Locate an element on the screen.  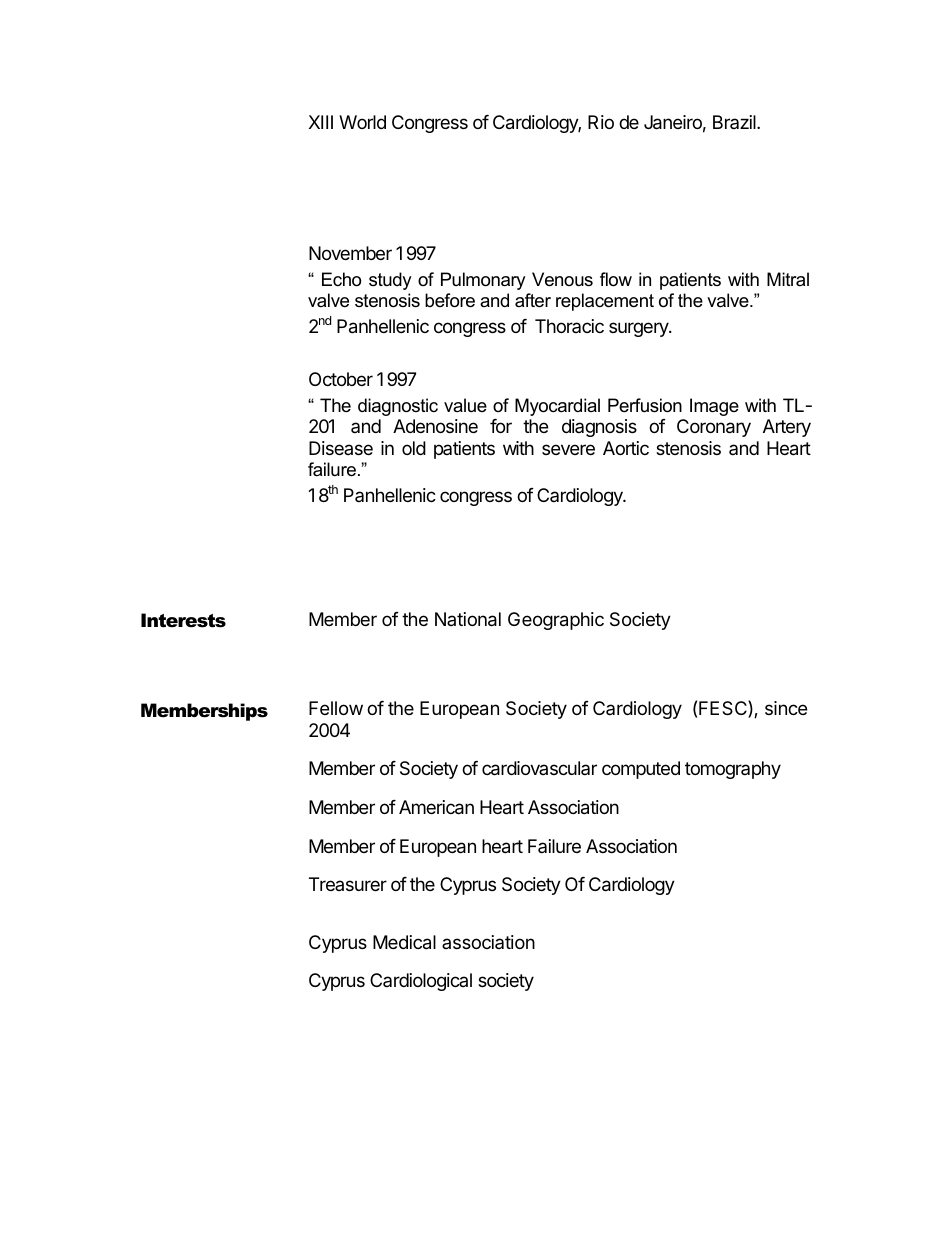
Aortic is located at coordinates (626, 448).
